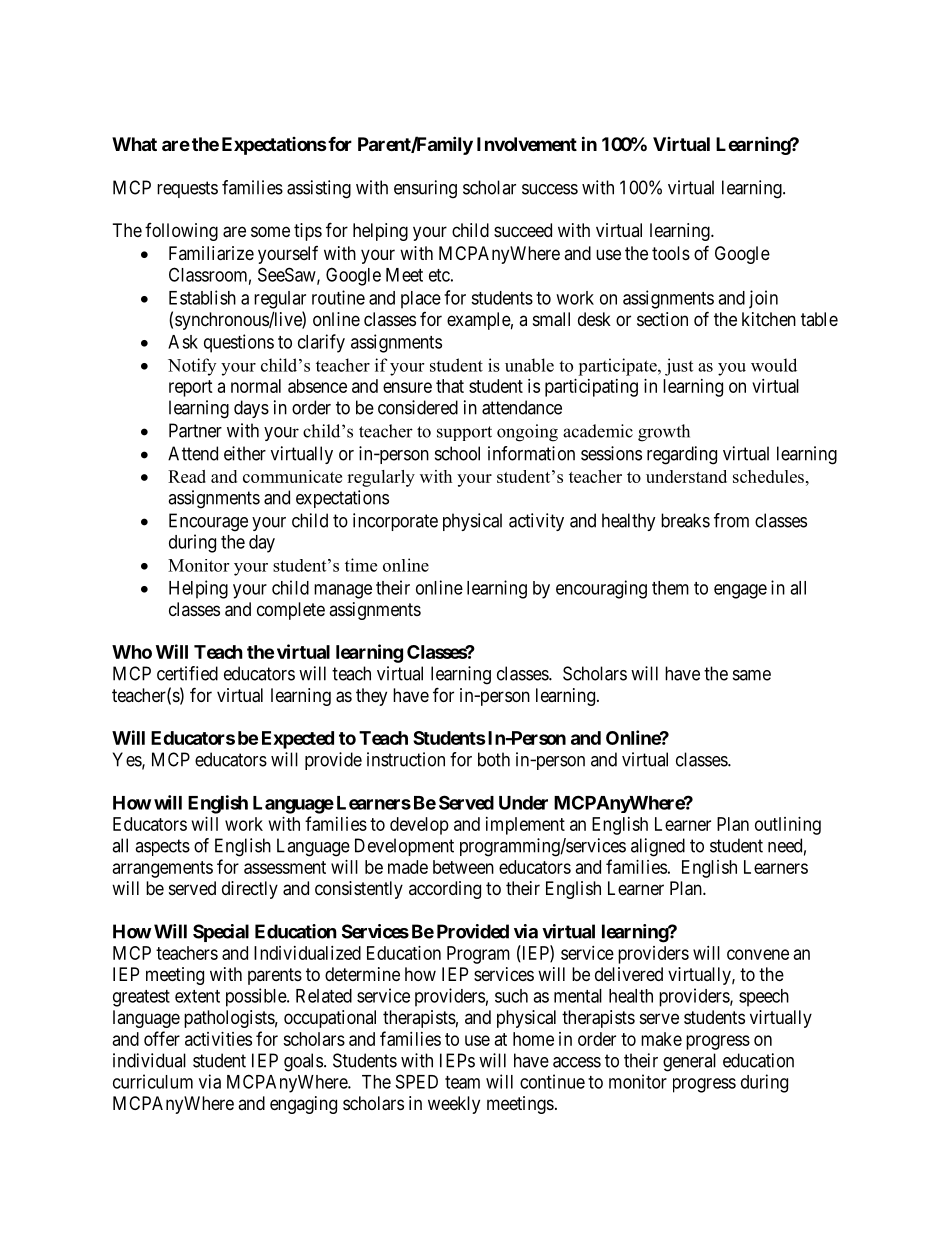  What do you see at coordinates (187, 673) in the screenshot?
I see `certified` at bounding box center [187, 673].
